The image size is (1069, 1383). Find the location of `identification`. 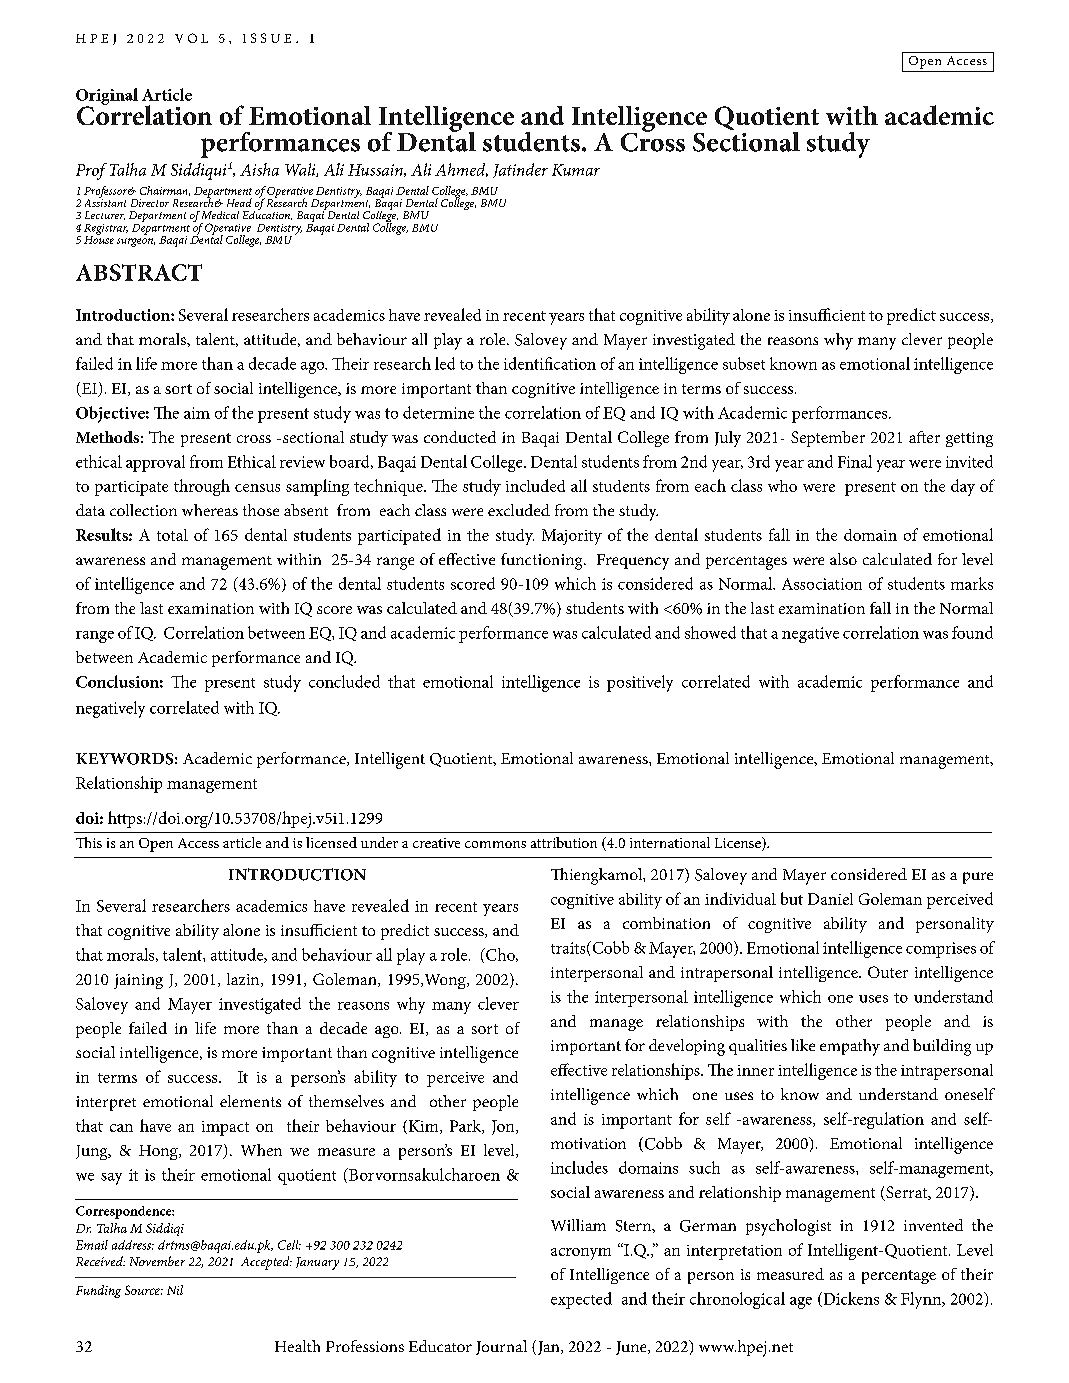

identification is located at coordinates (550, 363).
